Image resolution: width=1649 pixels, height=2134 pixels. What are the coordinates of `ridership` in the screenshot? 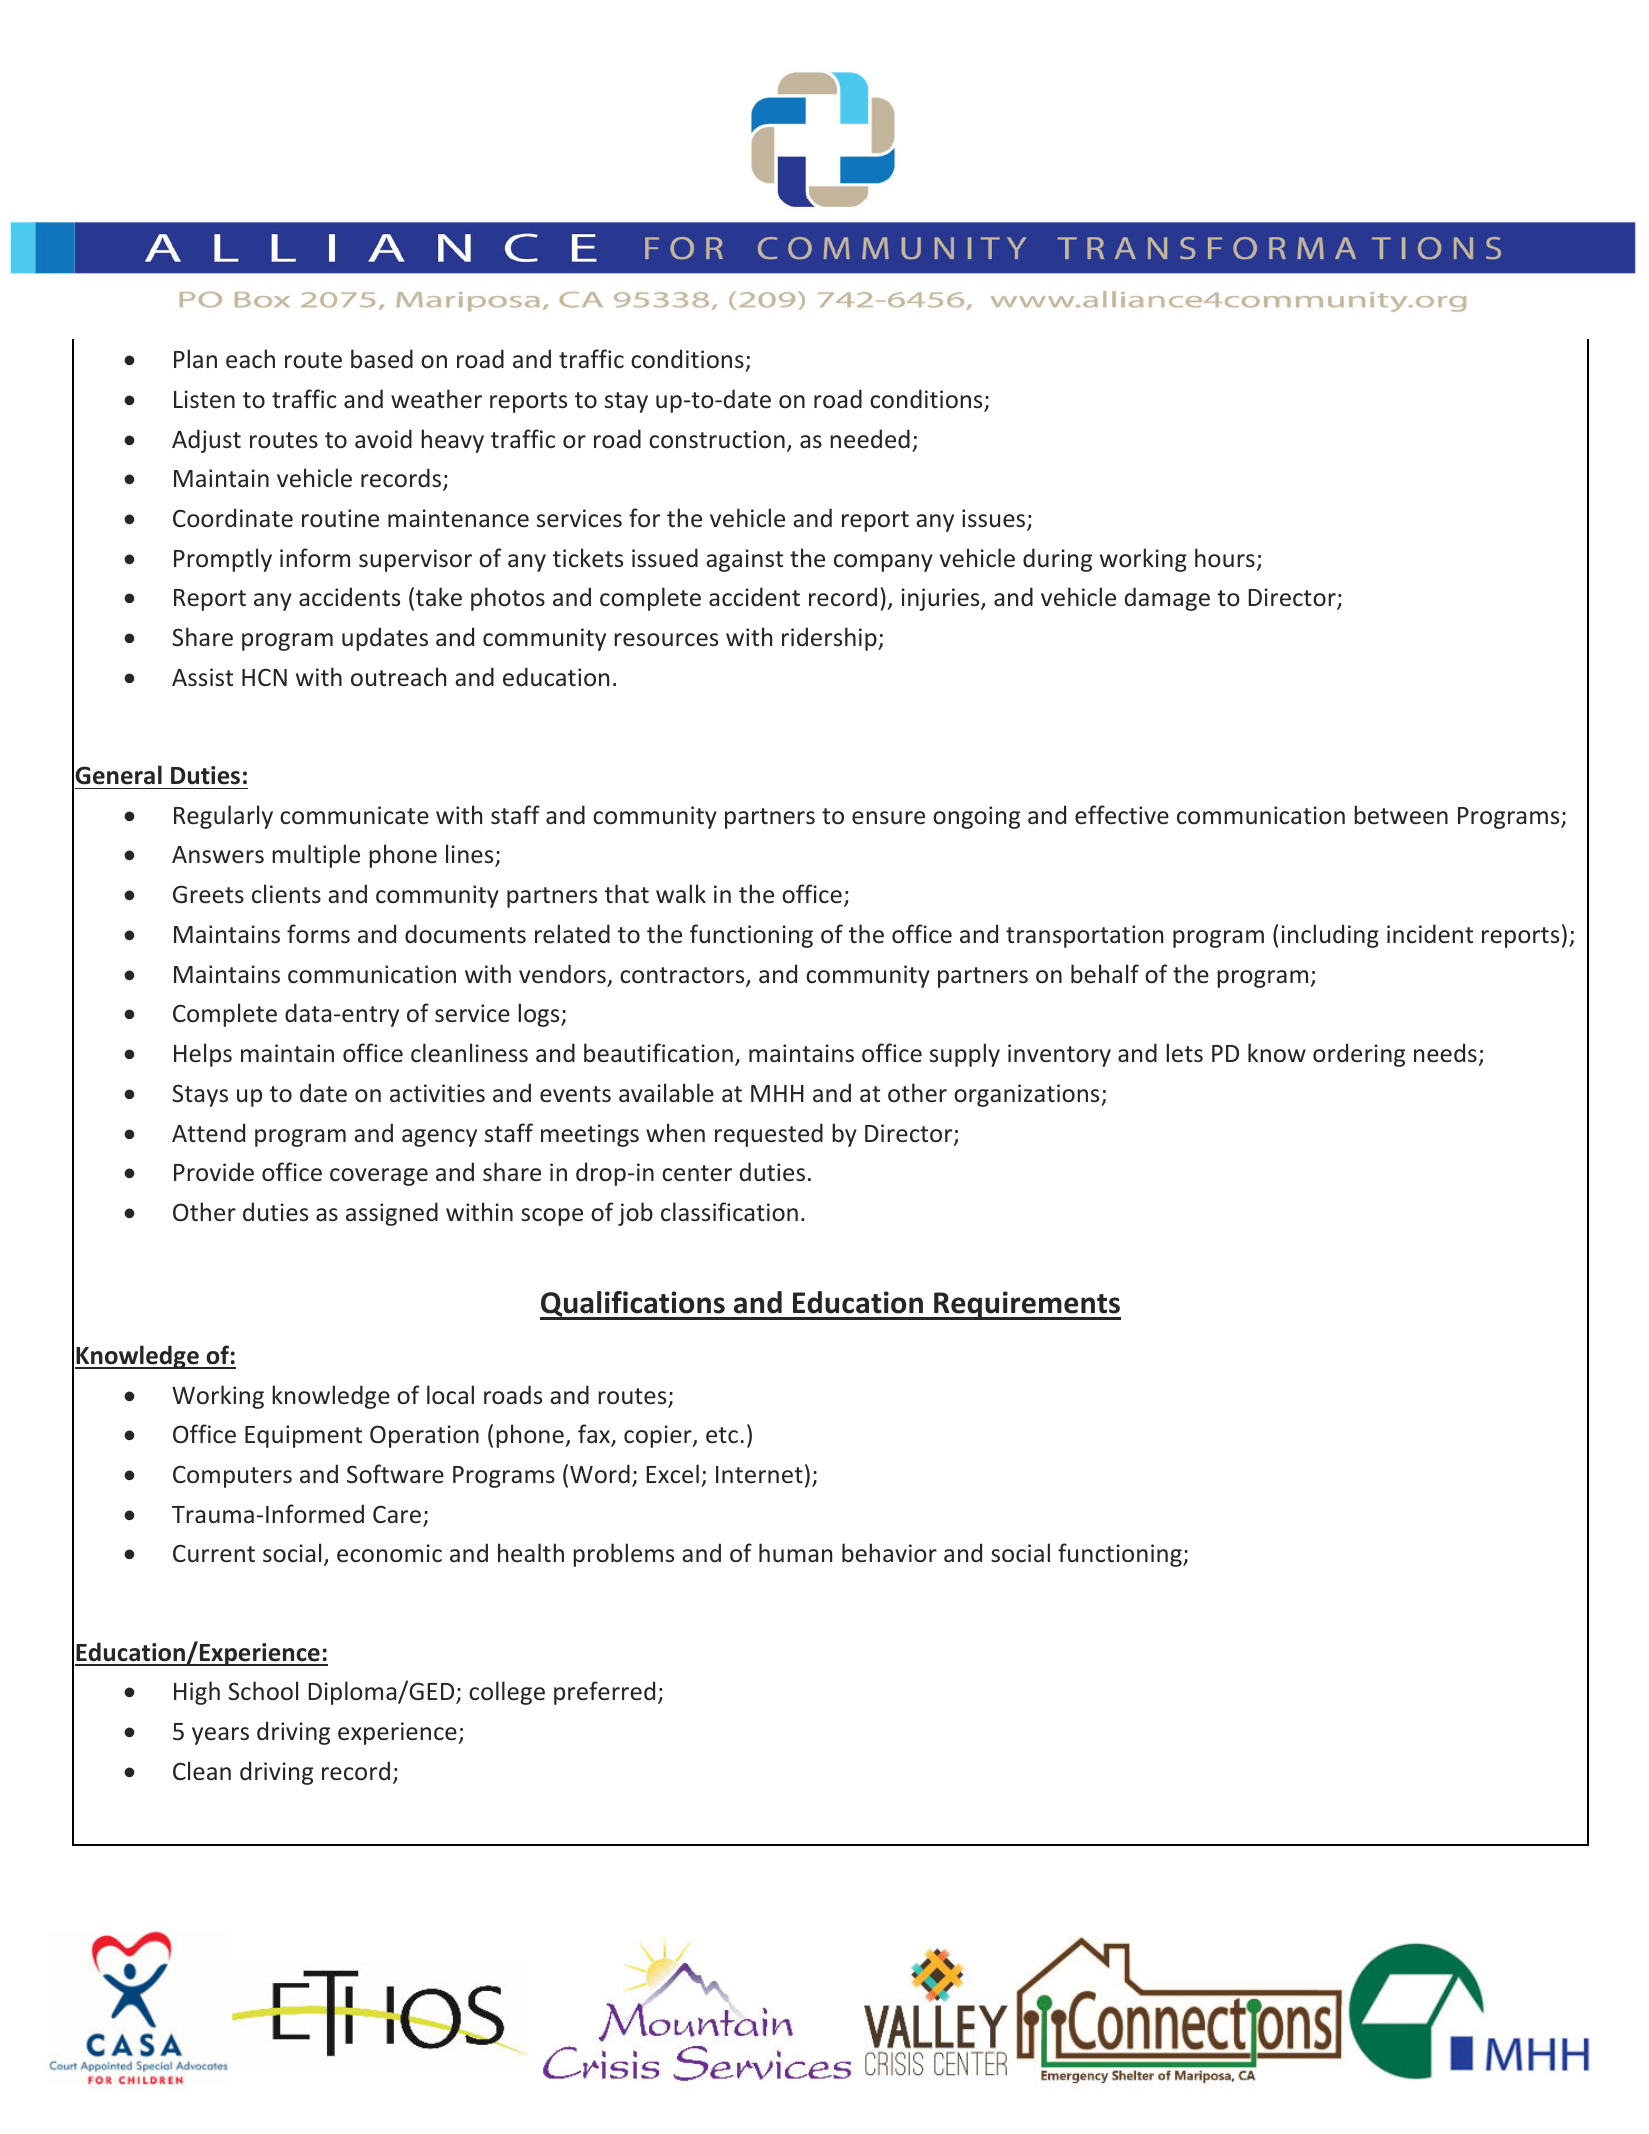 It's located at (830, 639).
